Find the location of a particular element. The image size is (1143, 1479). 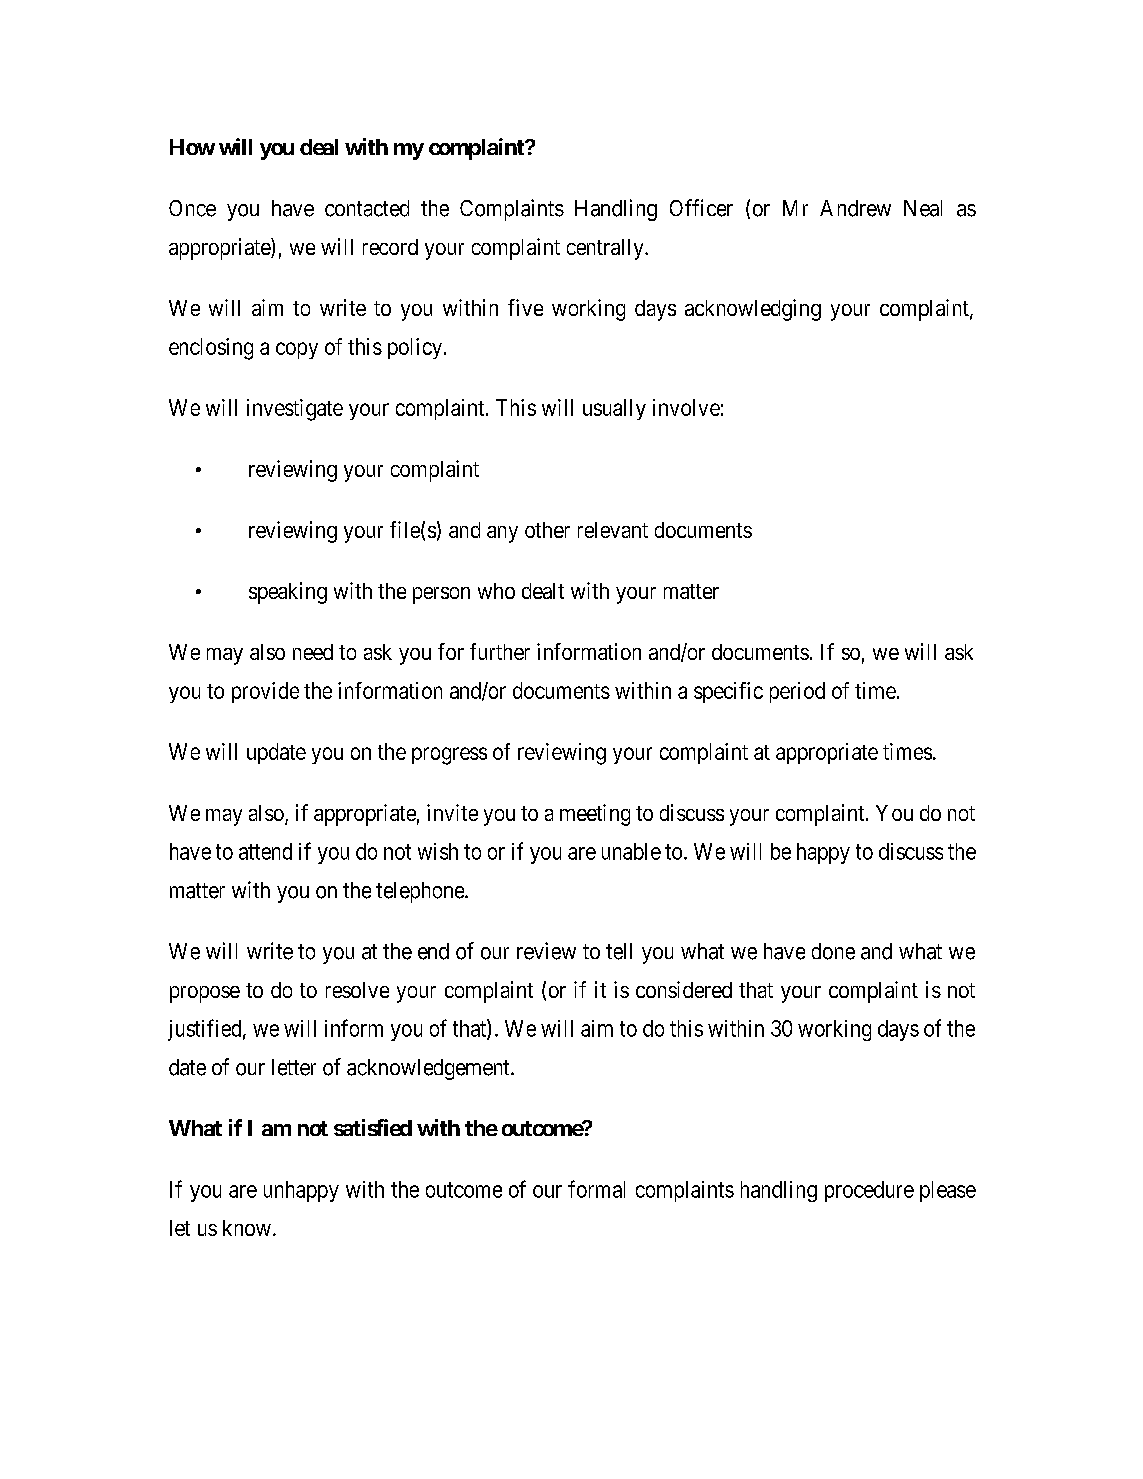

Andrew is located at coordinates (855, 208).
